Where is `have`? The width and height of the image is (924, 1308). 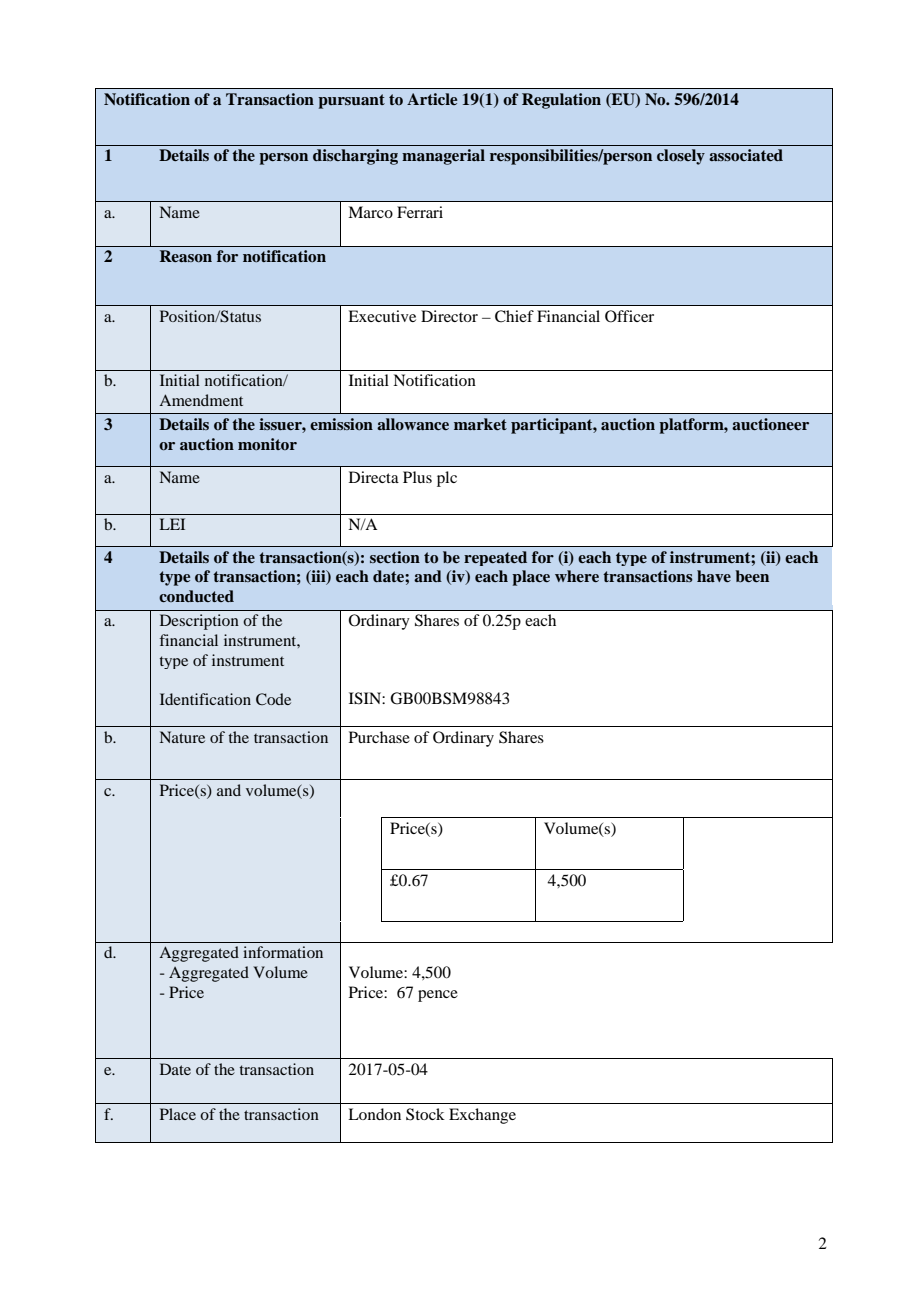 have is located at coordinates (714, 576).
